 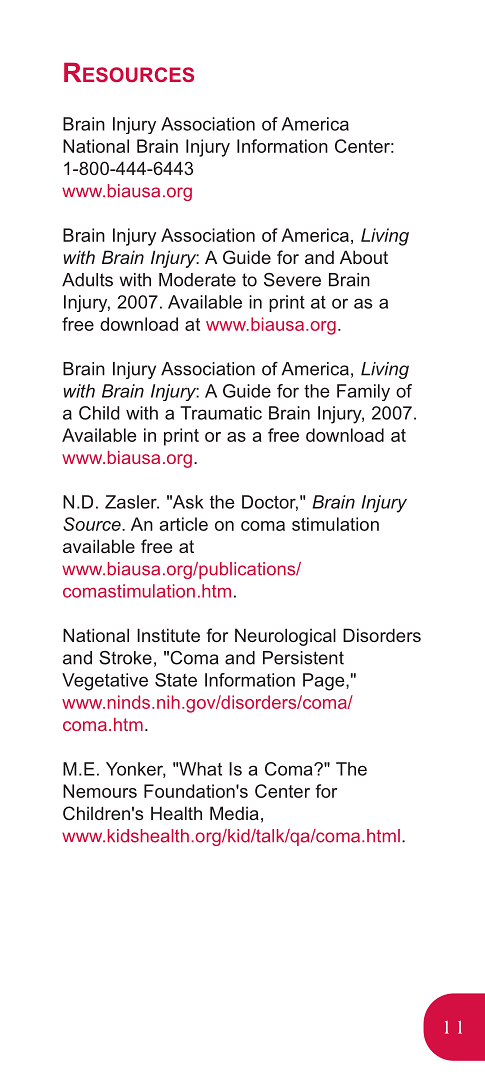 What do you see at coordinates (197, 280) in the screenshot?
I see `Moderate` at bounding box center [197, 280].
